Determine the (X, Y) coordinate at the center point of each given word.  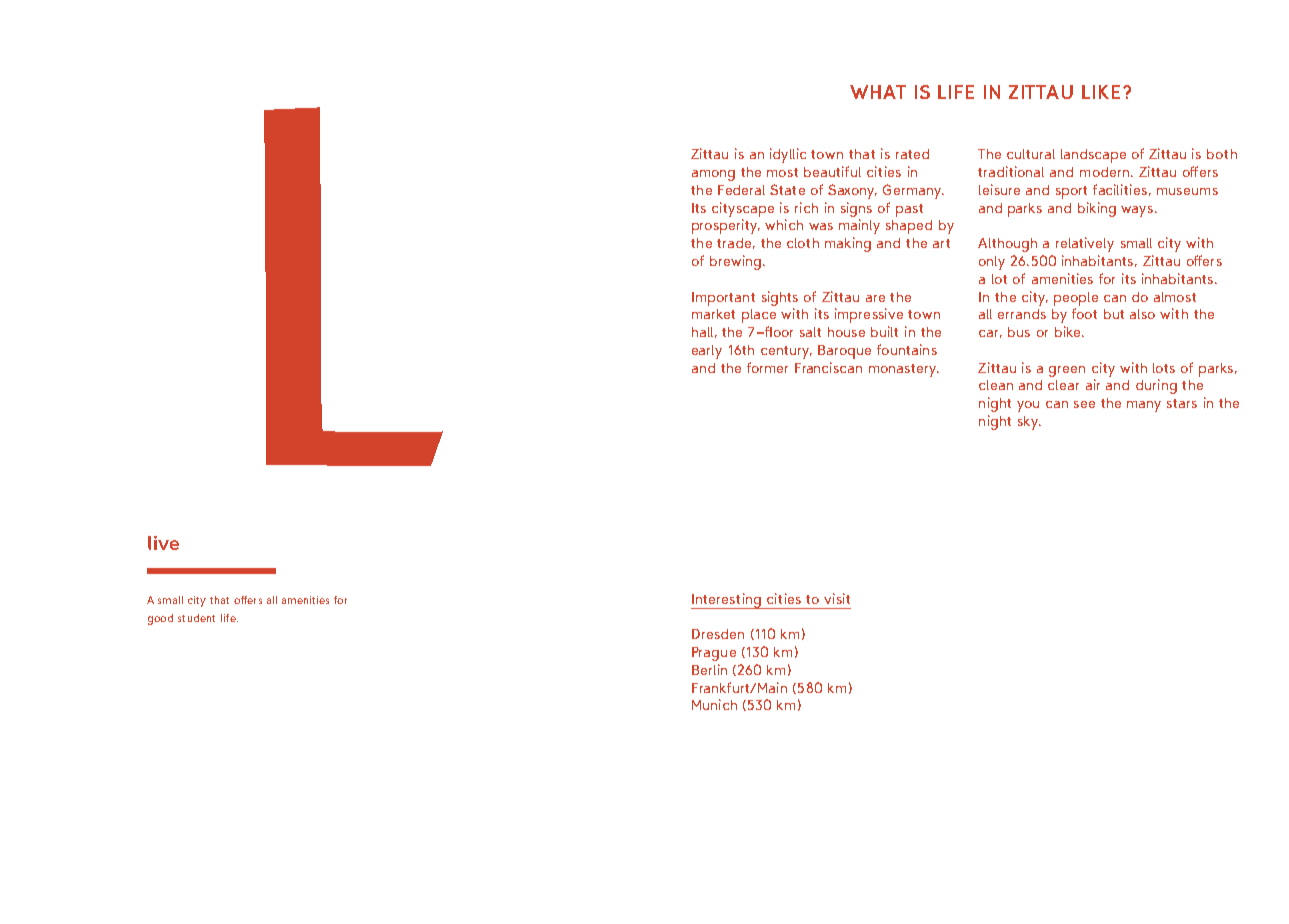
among (713, 175)
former (767, 367)
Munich (714, 704)
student (196, 618)
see (1084, 404)
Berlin (709, 669)
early (707, 352)
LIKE (1101, 92)
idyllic (788, 155)
